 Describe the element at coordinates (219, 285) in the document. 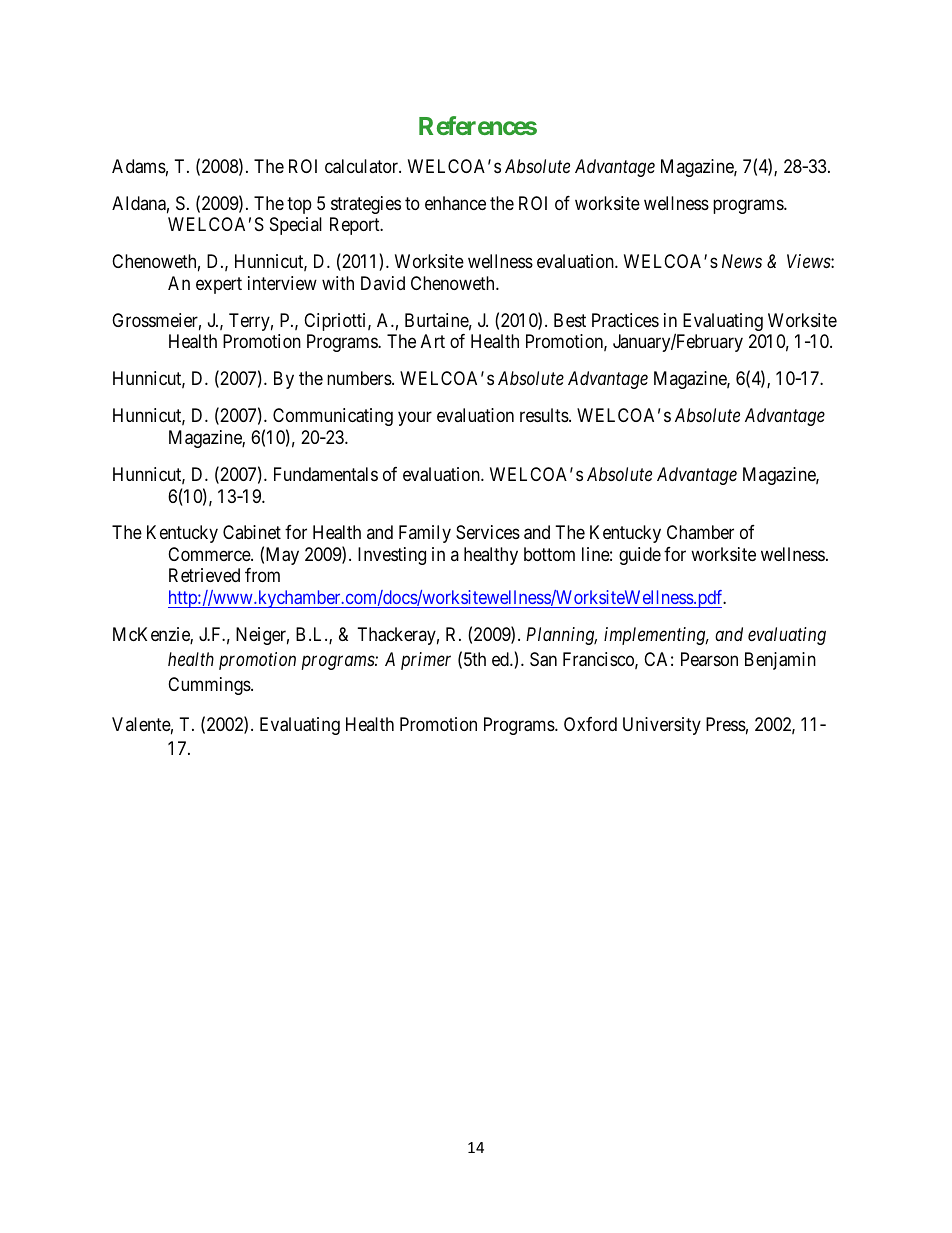

I see `expert` at that location.
